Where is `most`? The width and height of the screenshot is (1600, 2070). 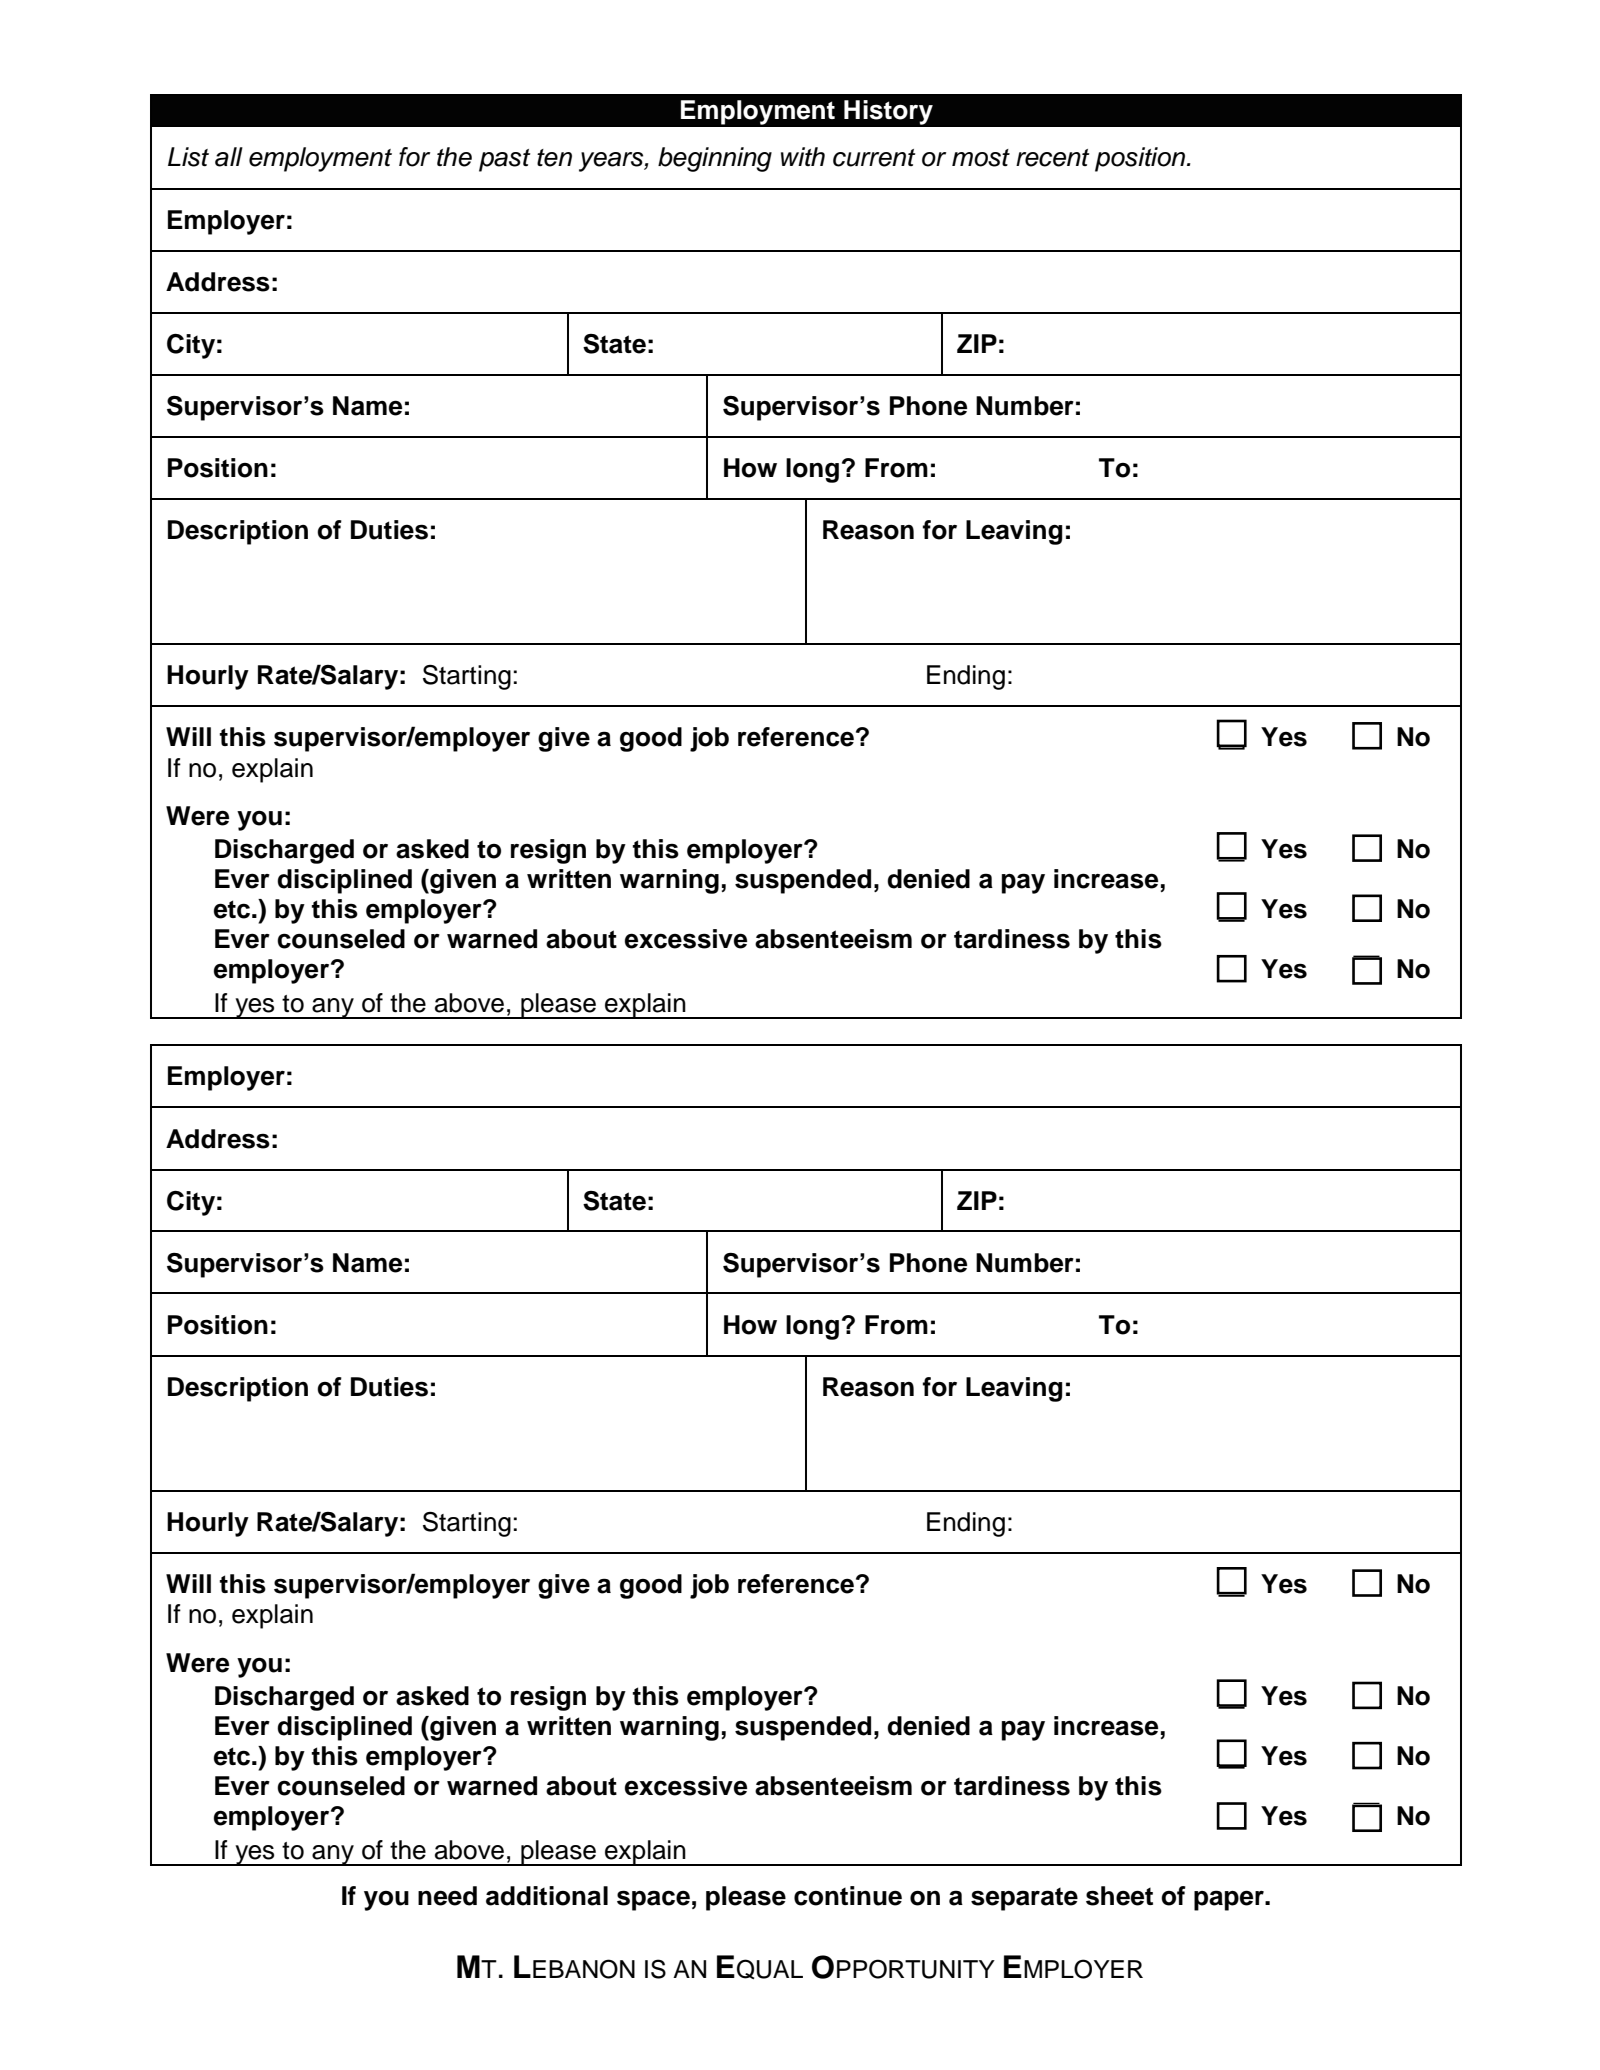
most is located at coordinates (981, 158).
